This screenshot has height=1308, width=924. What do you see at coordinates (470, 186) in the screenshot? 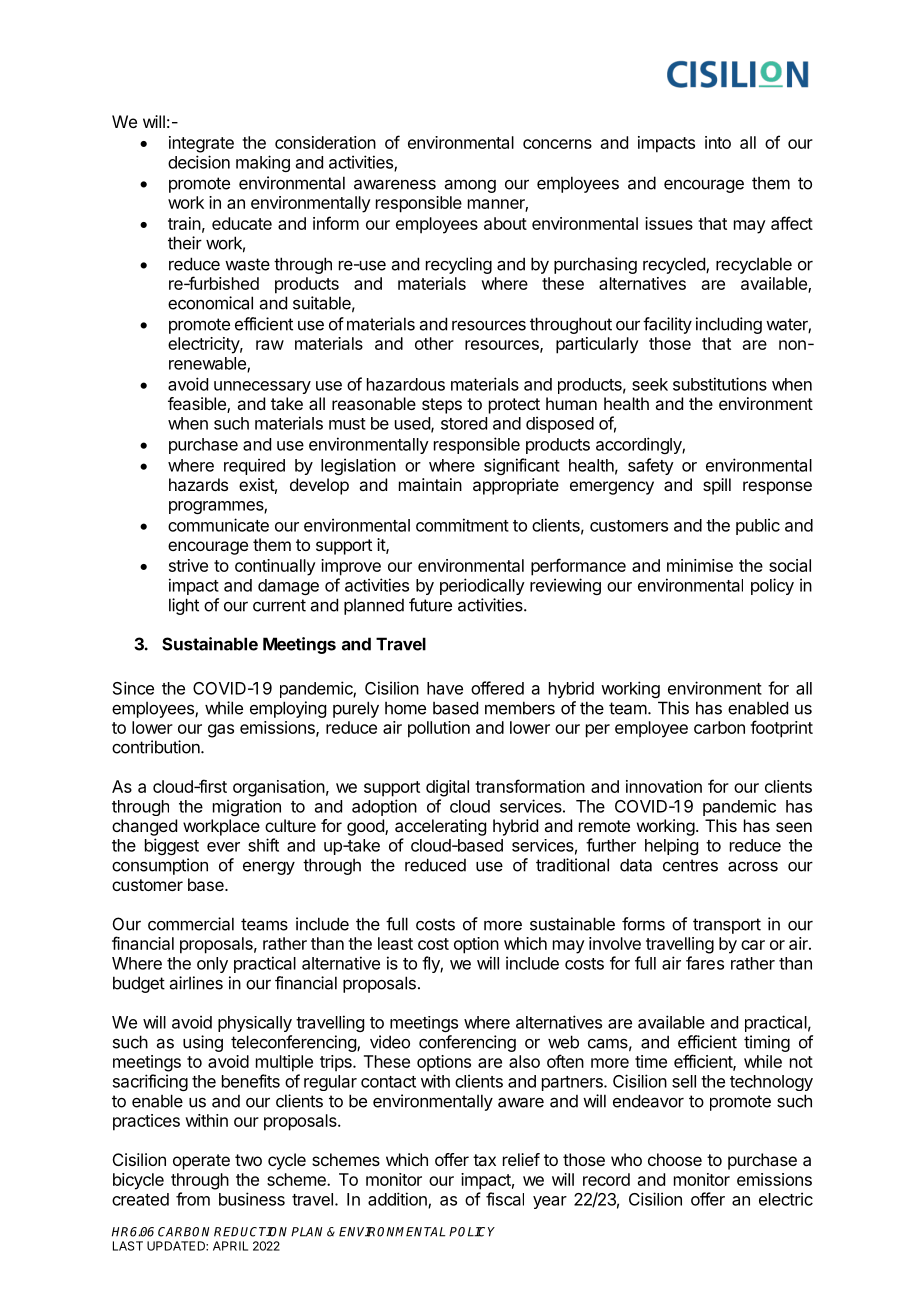
I see `among` at bounding box center [470, 186].
